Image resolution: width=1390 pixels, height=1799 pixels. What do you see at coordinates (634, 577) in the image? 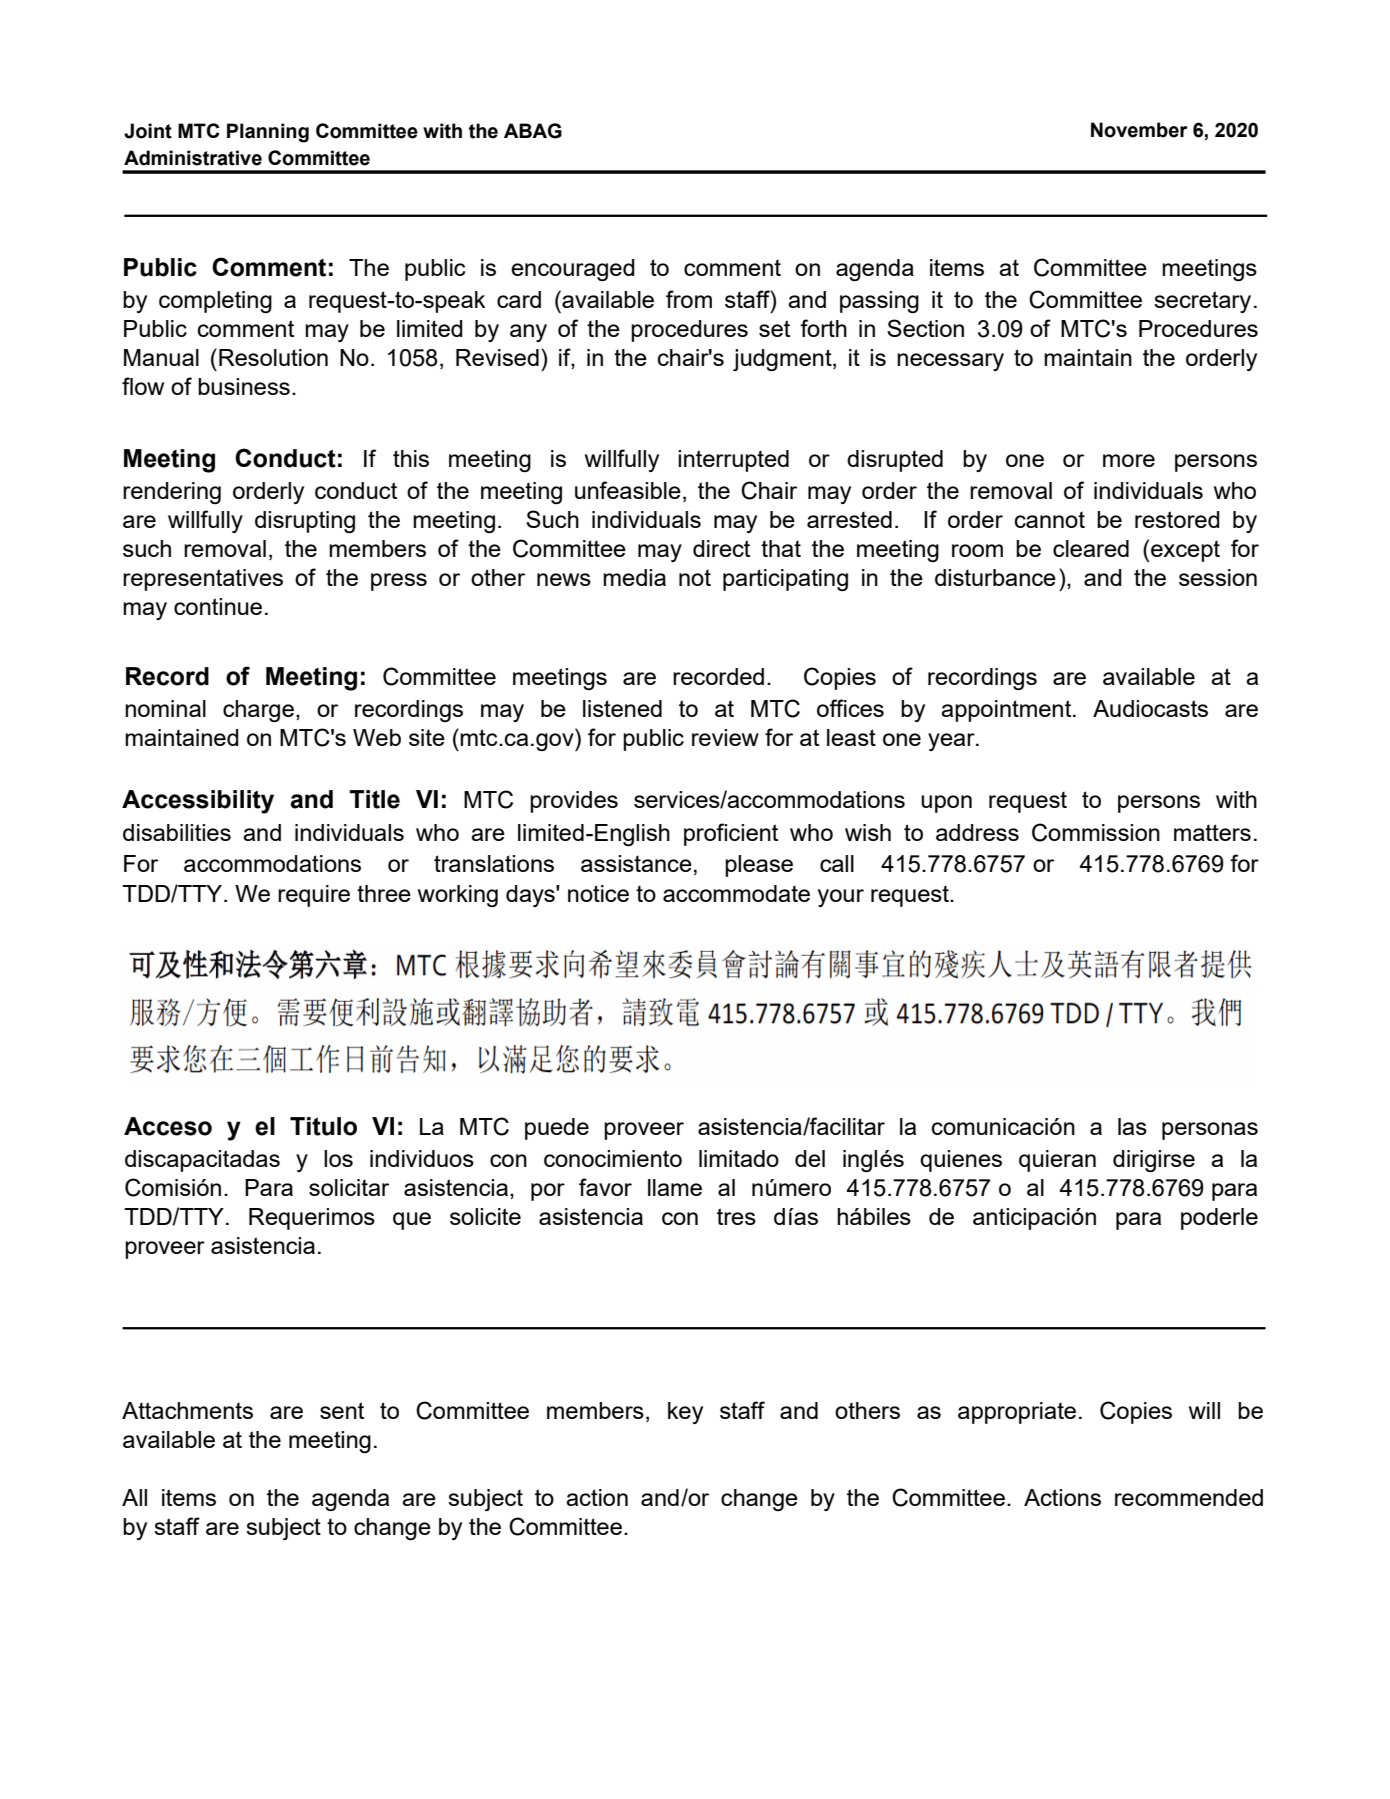
I see `media` at bounding box center [634, 577].
